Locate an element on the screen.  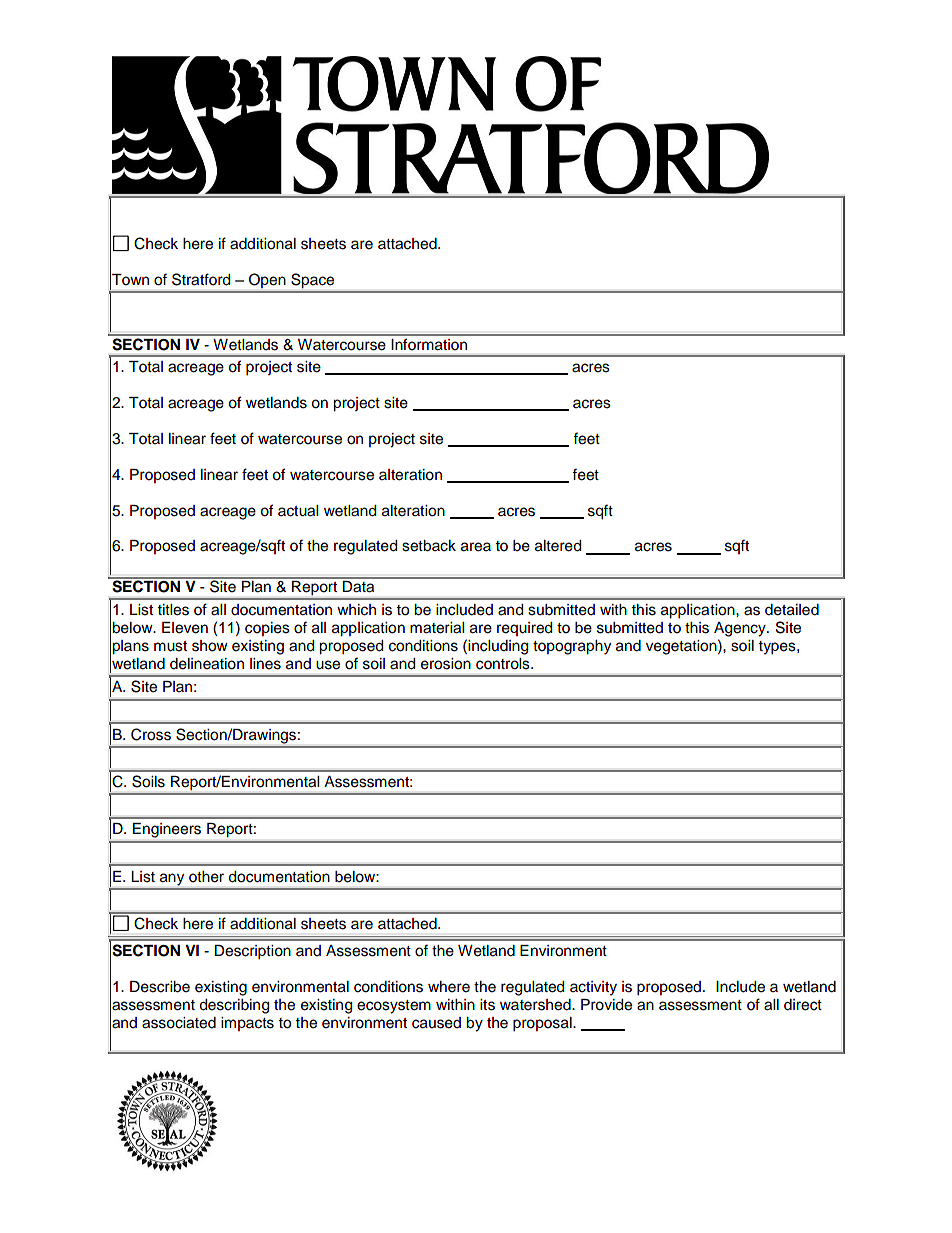
Stratford is located at coordinates (201, 279).
